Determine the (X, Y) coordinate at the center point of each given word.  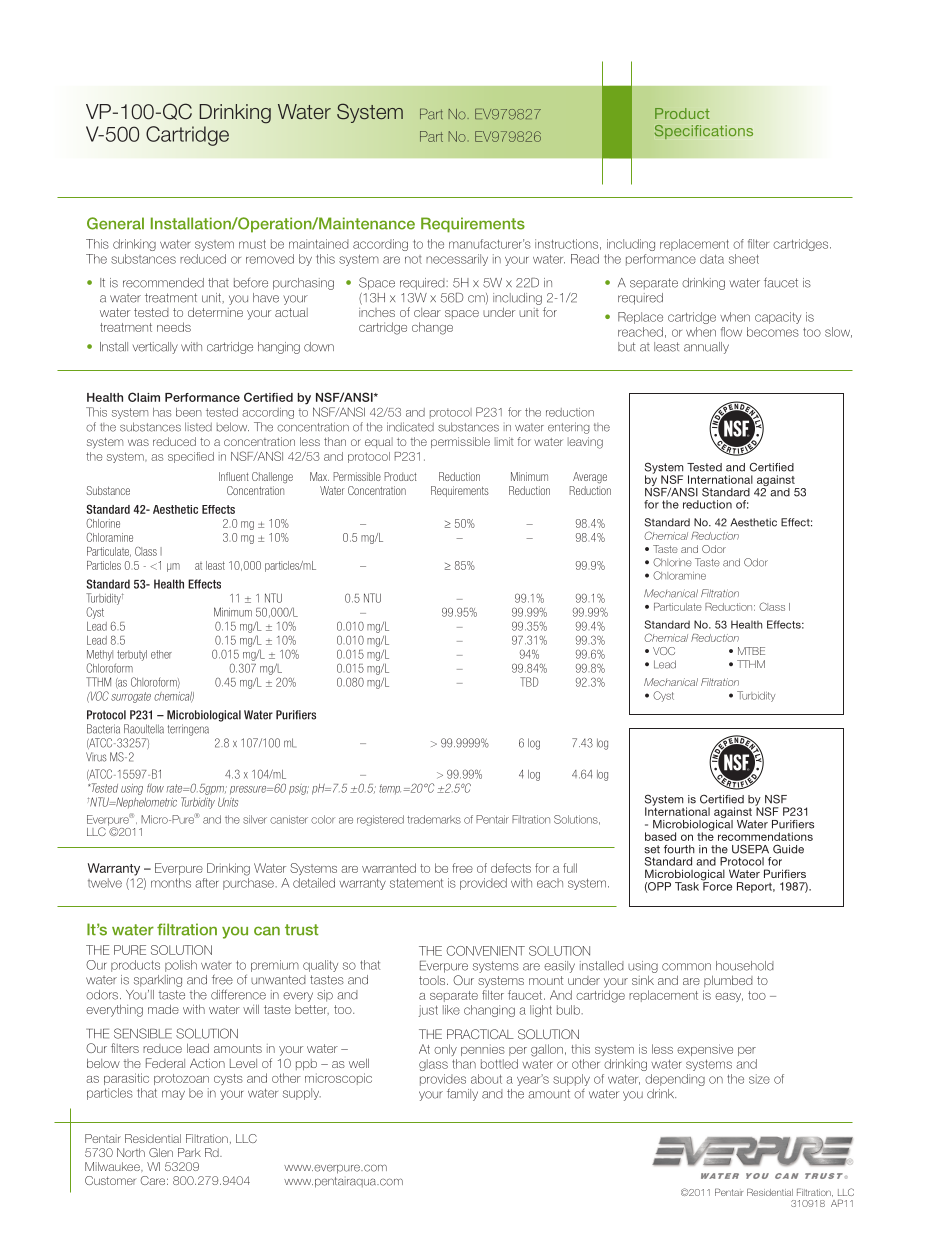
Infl (224, 476)
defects (511, 868)
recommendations (765, 836)
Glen (161, 1152)
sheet (744, 259)
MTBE (751, 651)
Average (590, 478)
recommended (163, 283)
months (171, 883)
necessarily (457, 260)
